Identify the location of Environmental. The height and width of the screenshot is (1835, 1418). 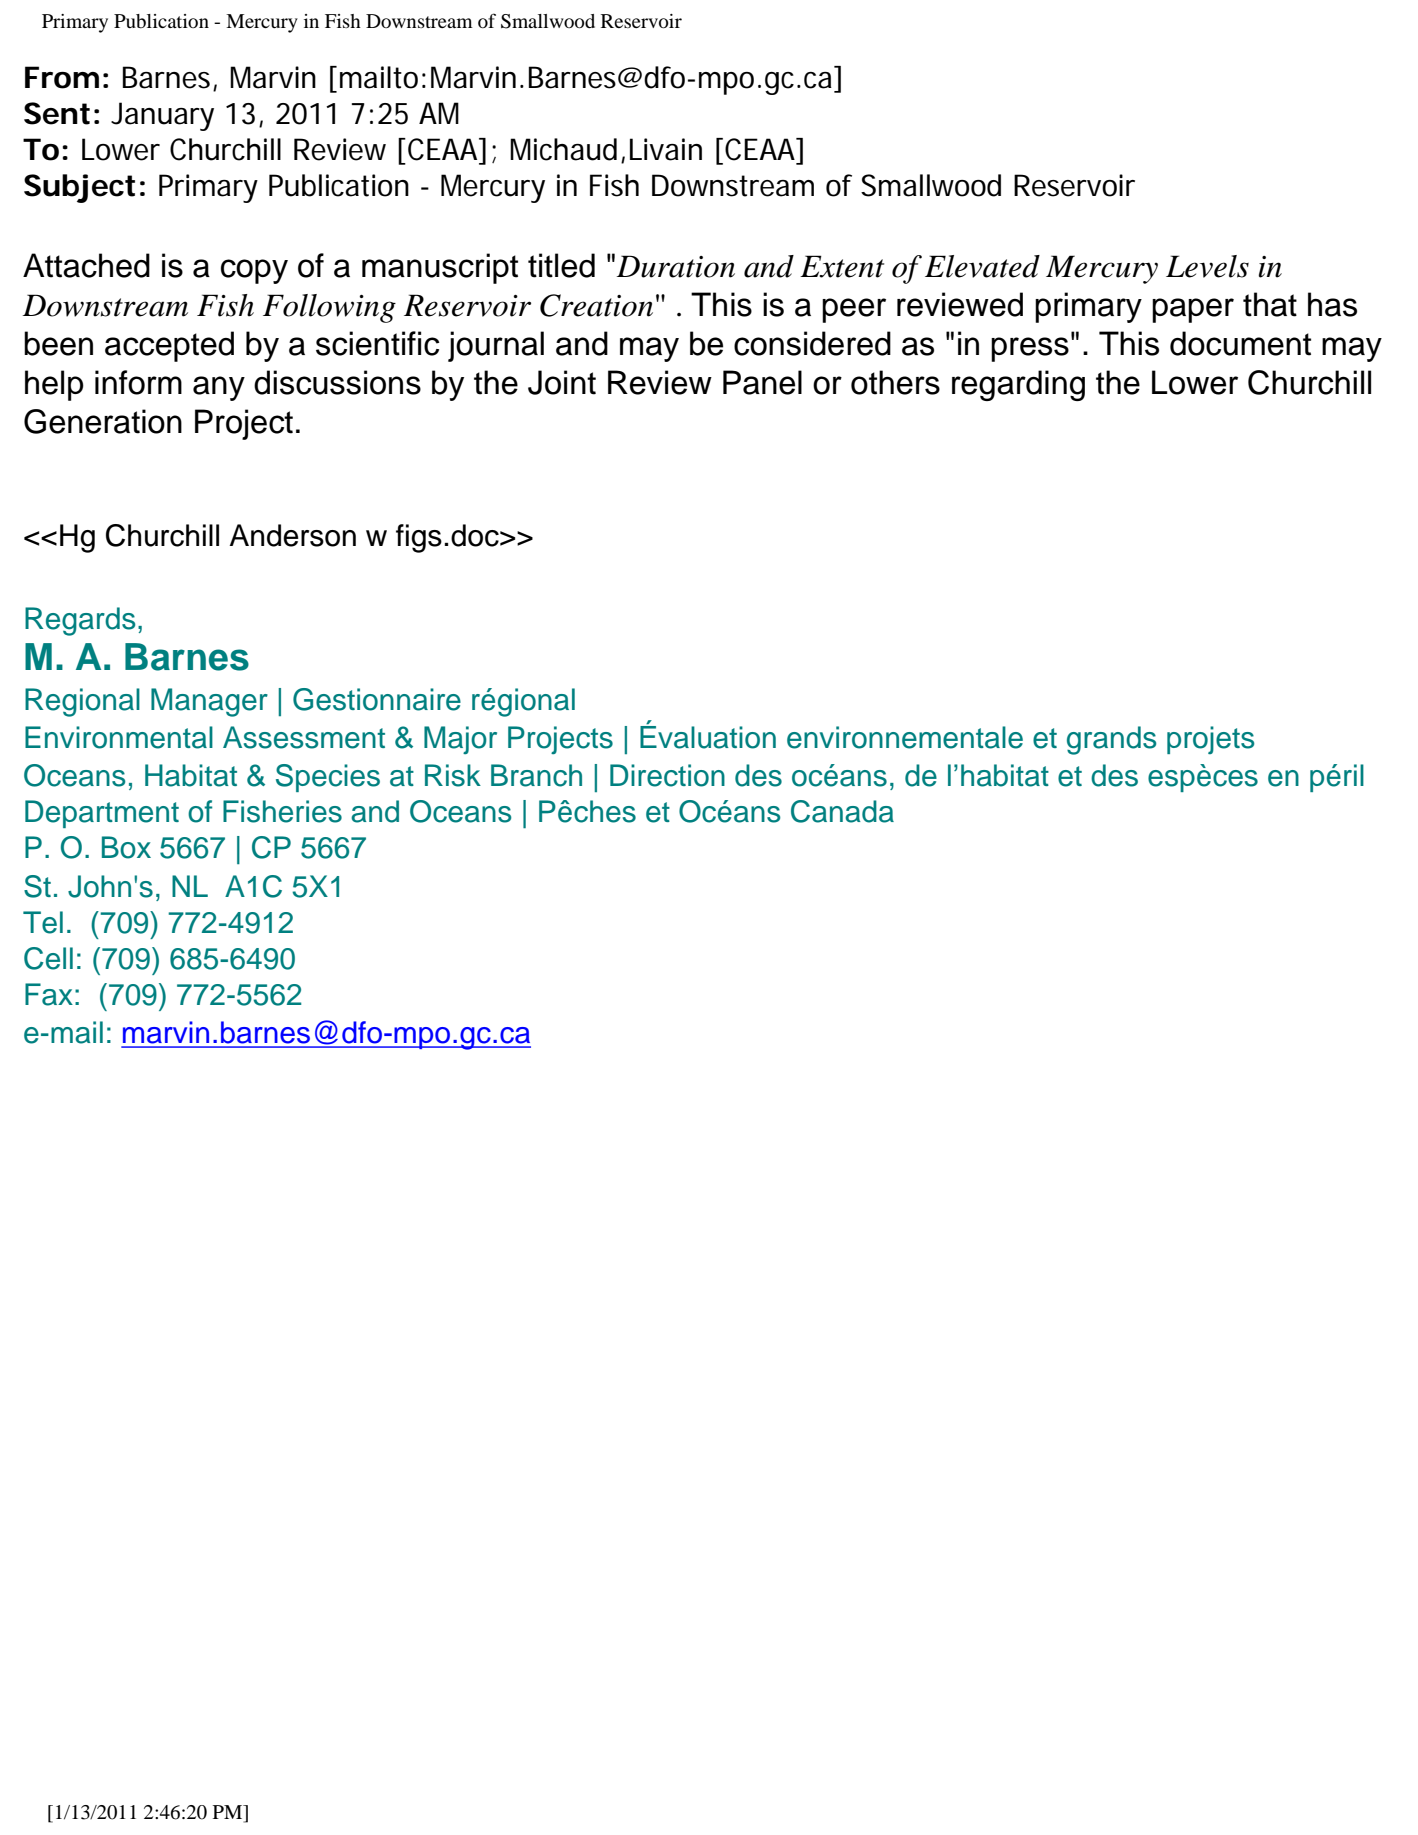
(119, 737).
